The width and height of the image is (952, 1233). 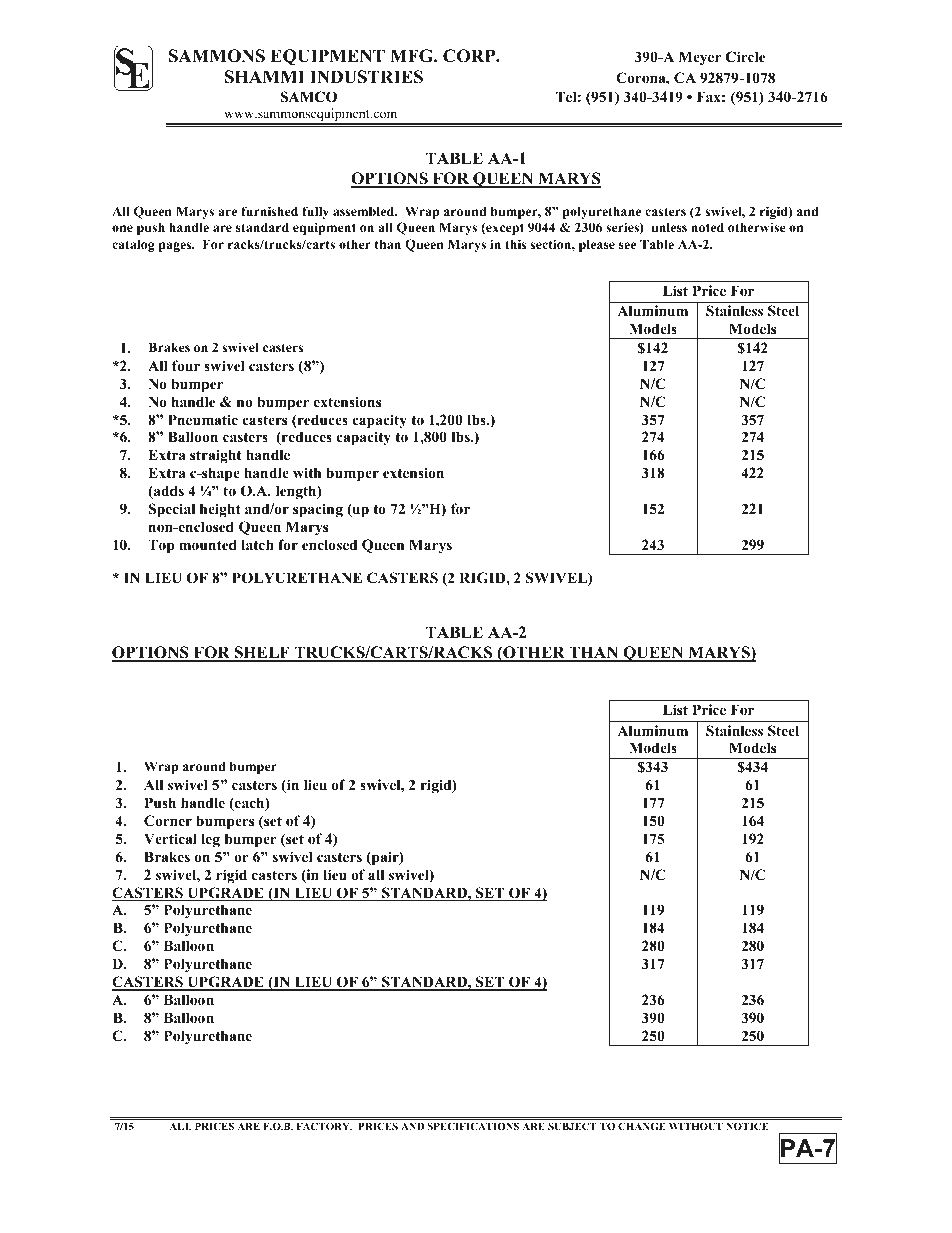 What do you see at coordinates (318, 510) in the image?
I see `spacing` at bounding box center [318, 510].
